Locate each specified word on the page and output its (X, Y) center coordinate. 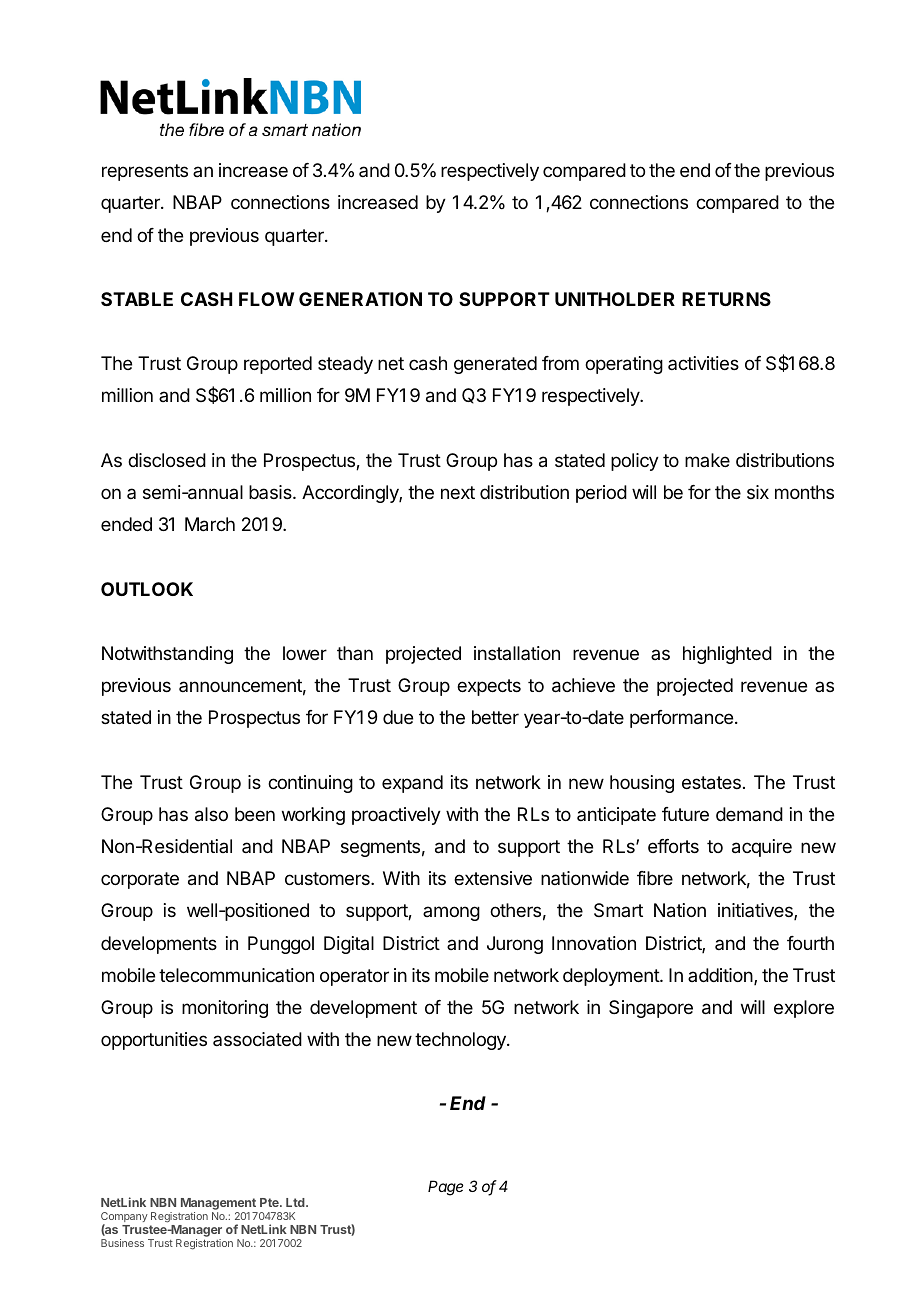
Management (219, 1205)
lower (305, 653)
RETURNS (726, 299)
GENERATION (360, 299)
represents (145, 172)
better (495, 717)
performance (681, 719)
